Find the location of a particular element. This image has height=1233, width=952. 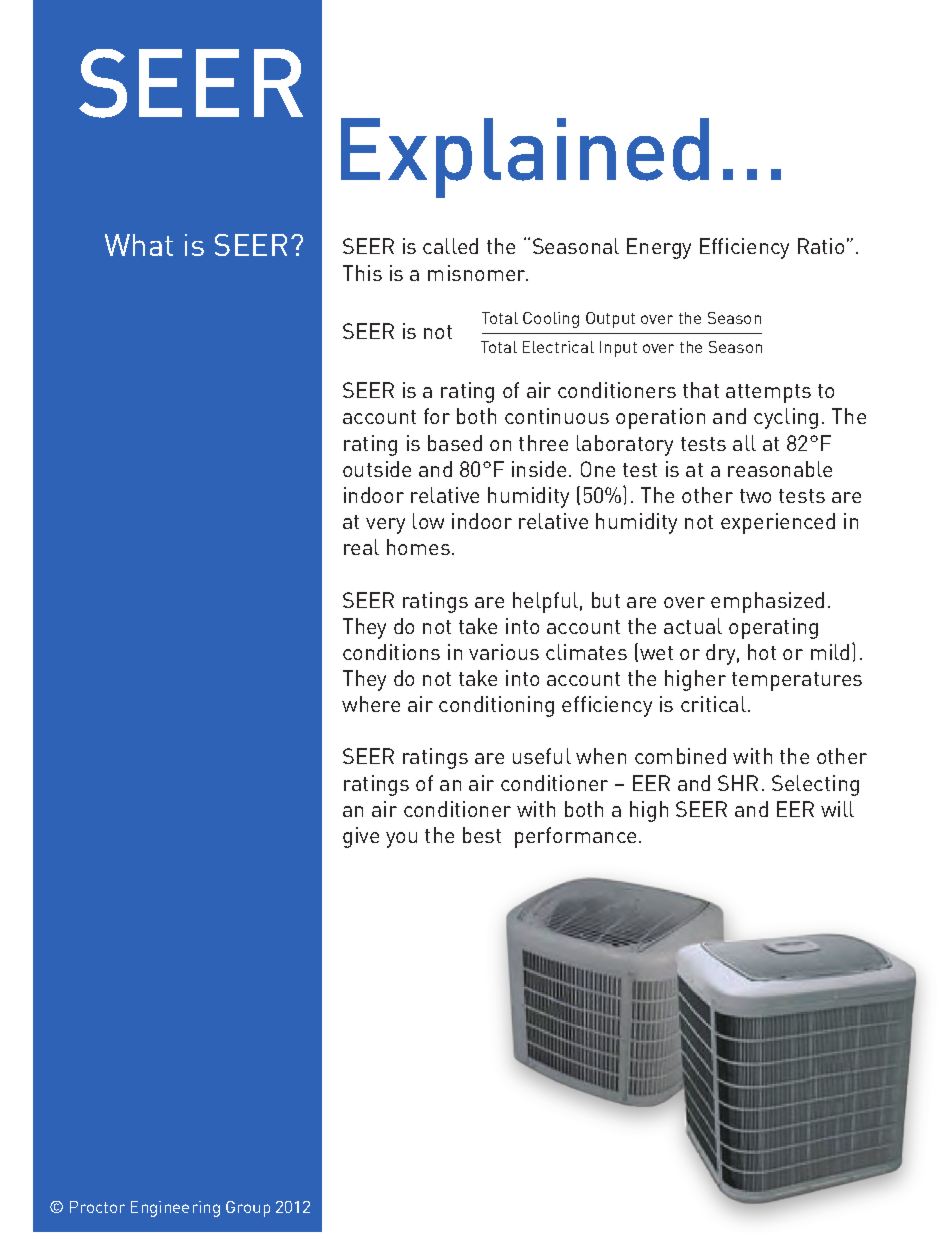

Explained is located at coordinates (525, 158).
